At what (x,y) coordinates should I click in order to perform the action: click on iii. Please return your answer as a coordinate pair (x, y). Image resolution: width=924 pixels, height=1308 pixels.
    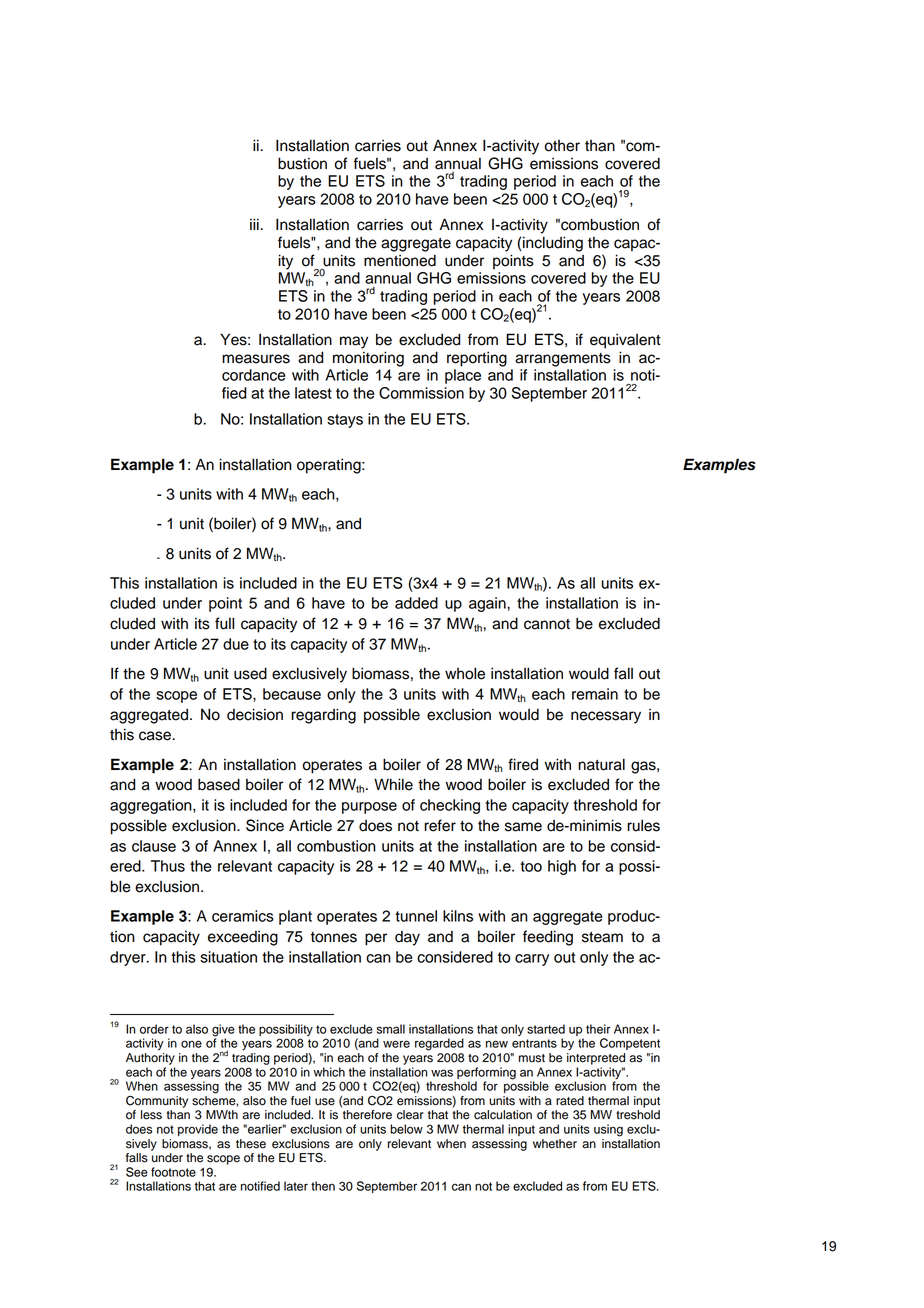
    Looking at the image, I should click on (255, 224).
